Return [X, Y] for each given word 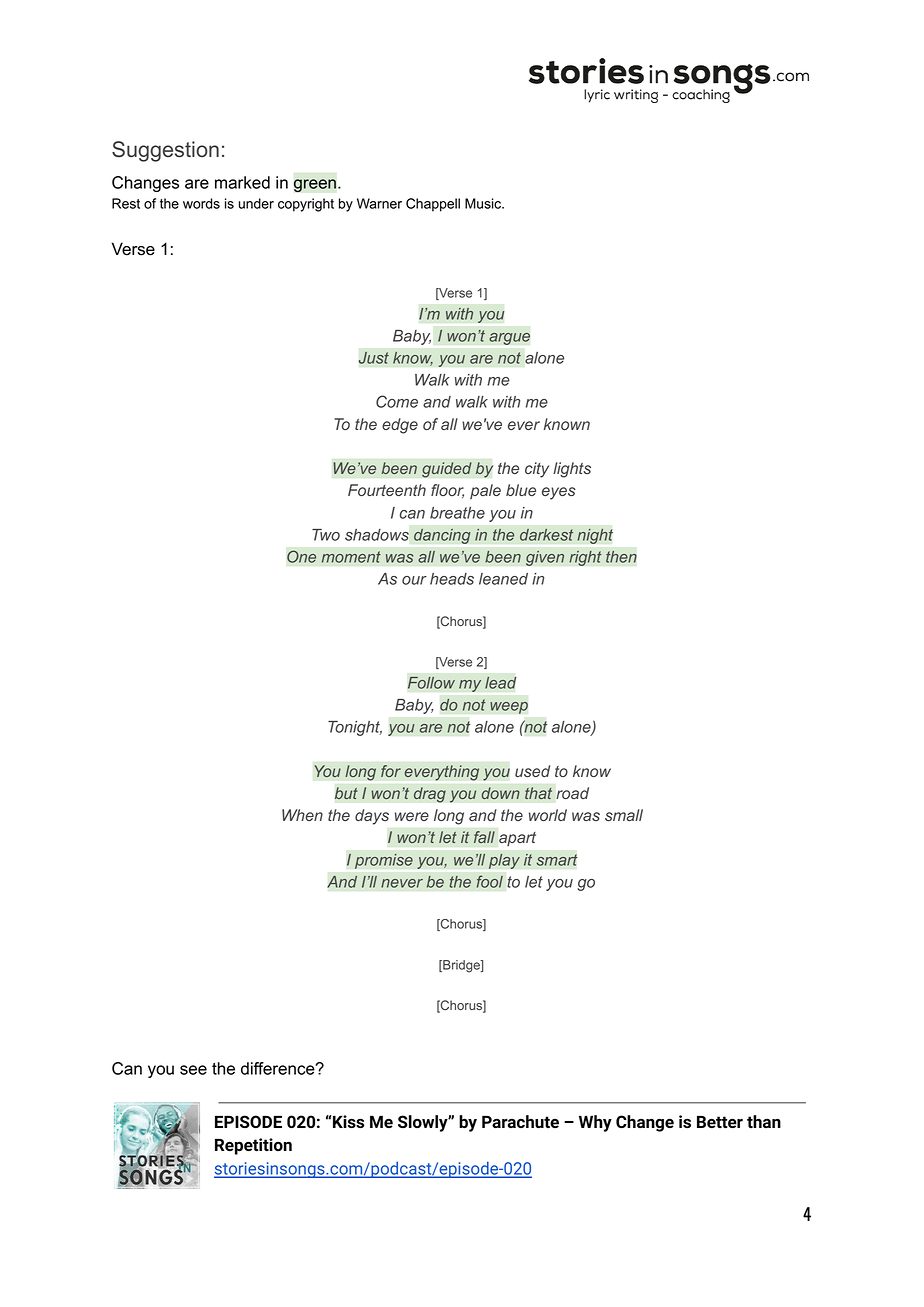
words [201, 203]
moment [351, 557]
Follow [431, 682]
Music [484, 203]
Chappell [433, 205]
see [193, 1070]
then [621, 556]
